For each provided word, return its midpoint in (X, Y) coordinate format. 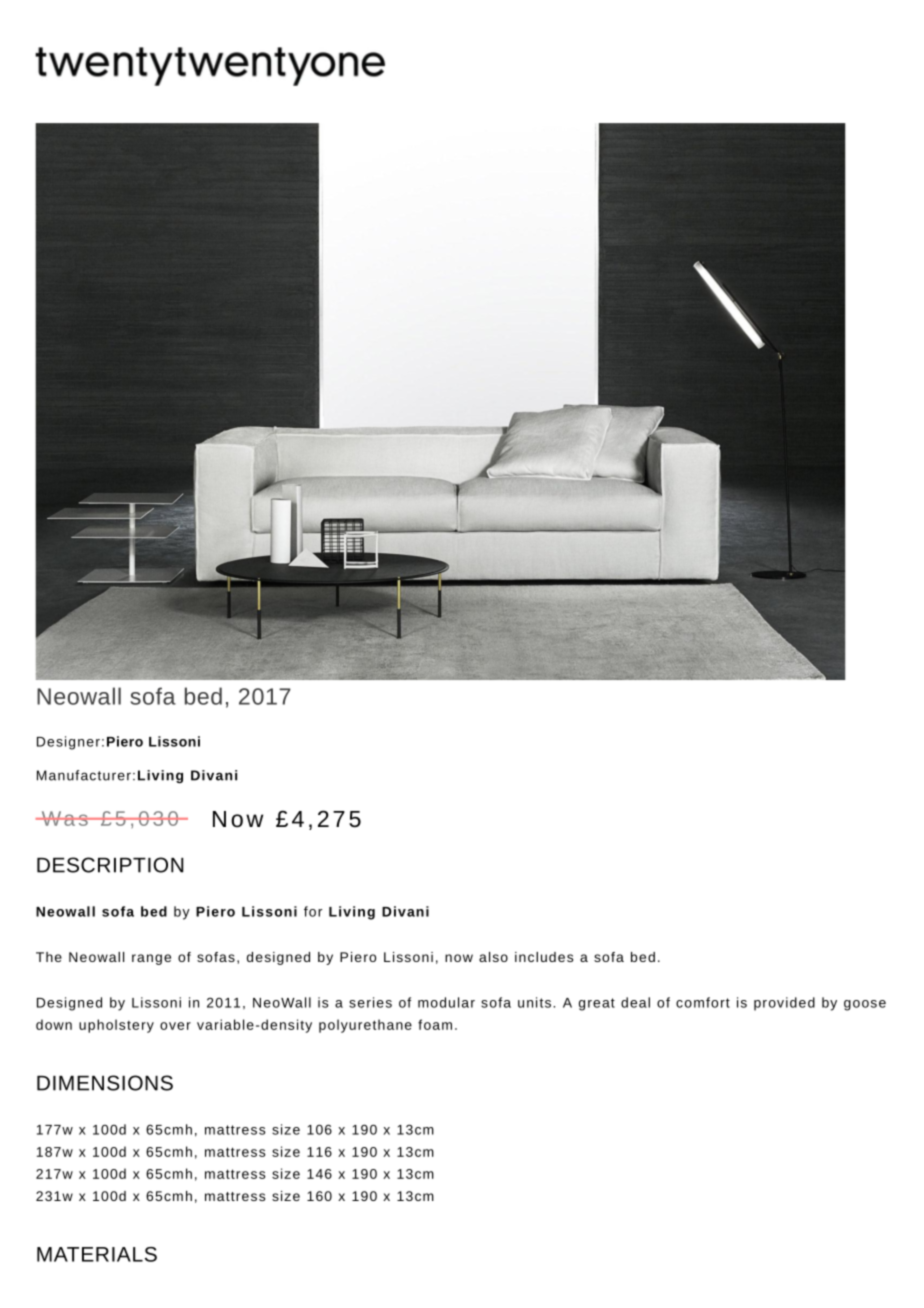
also (493, 957)
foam (435, 1024)
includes (544, 957)
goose (865, 1005)
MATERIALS (97, 1254)
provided (784, 1004)
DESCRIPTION (110, 865)
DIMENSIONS (105, 1083)
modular (446, 1002)
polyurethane (365, 1026)
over (175, 1026)
